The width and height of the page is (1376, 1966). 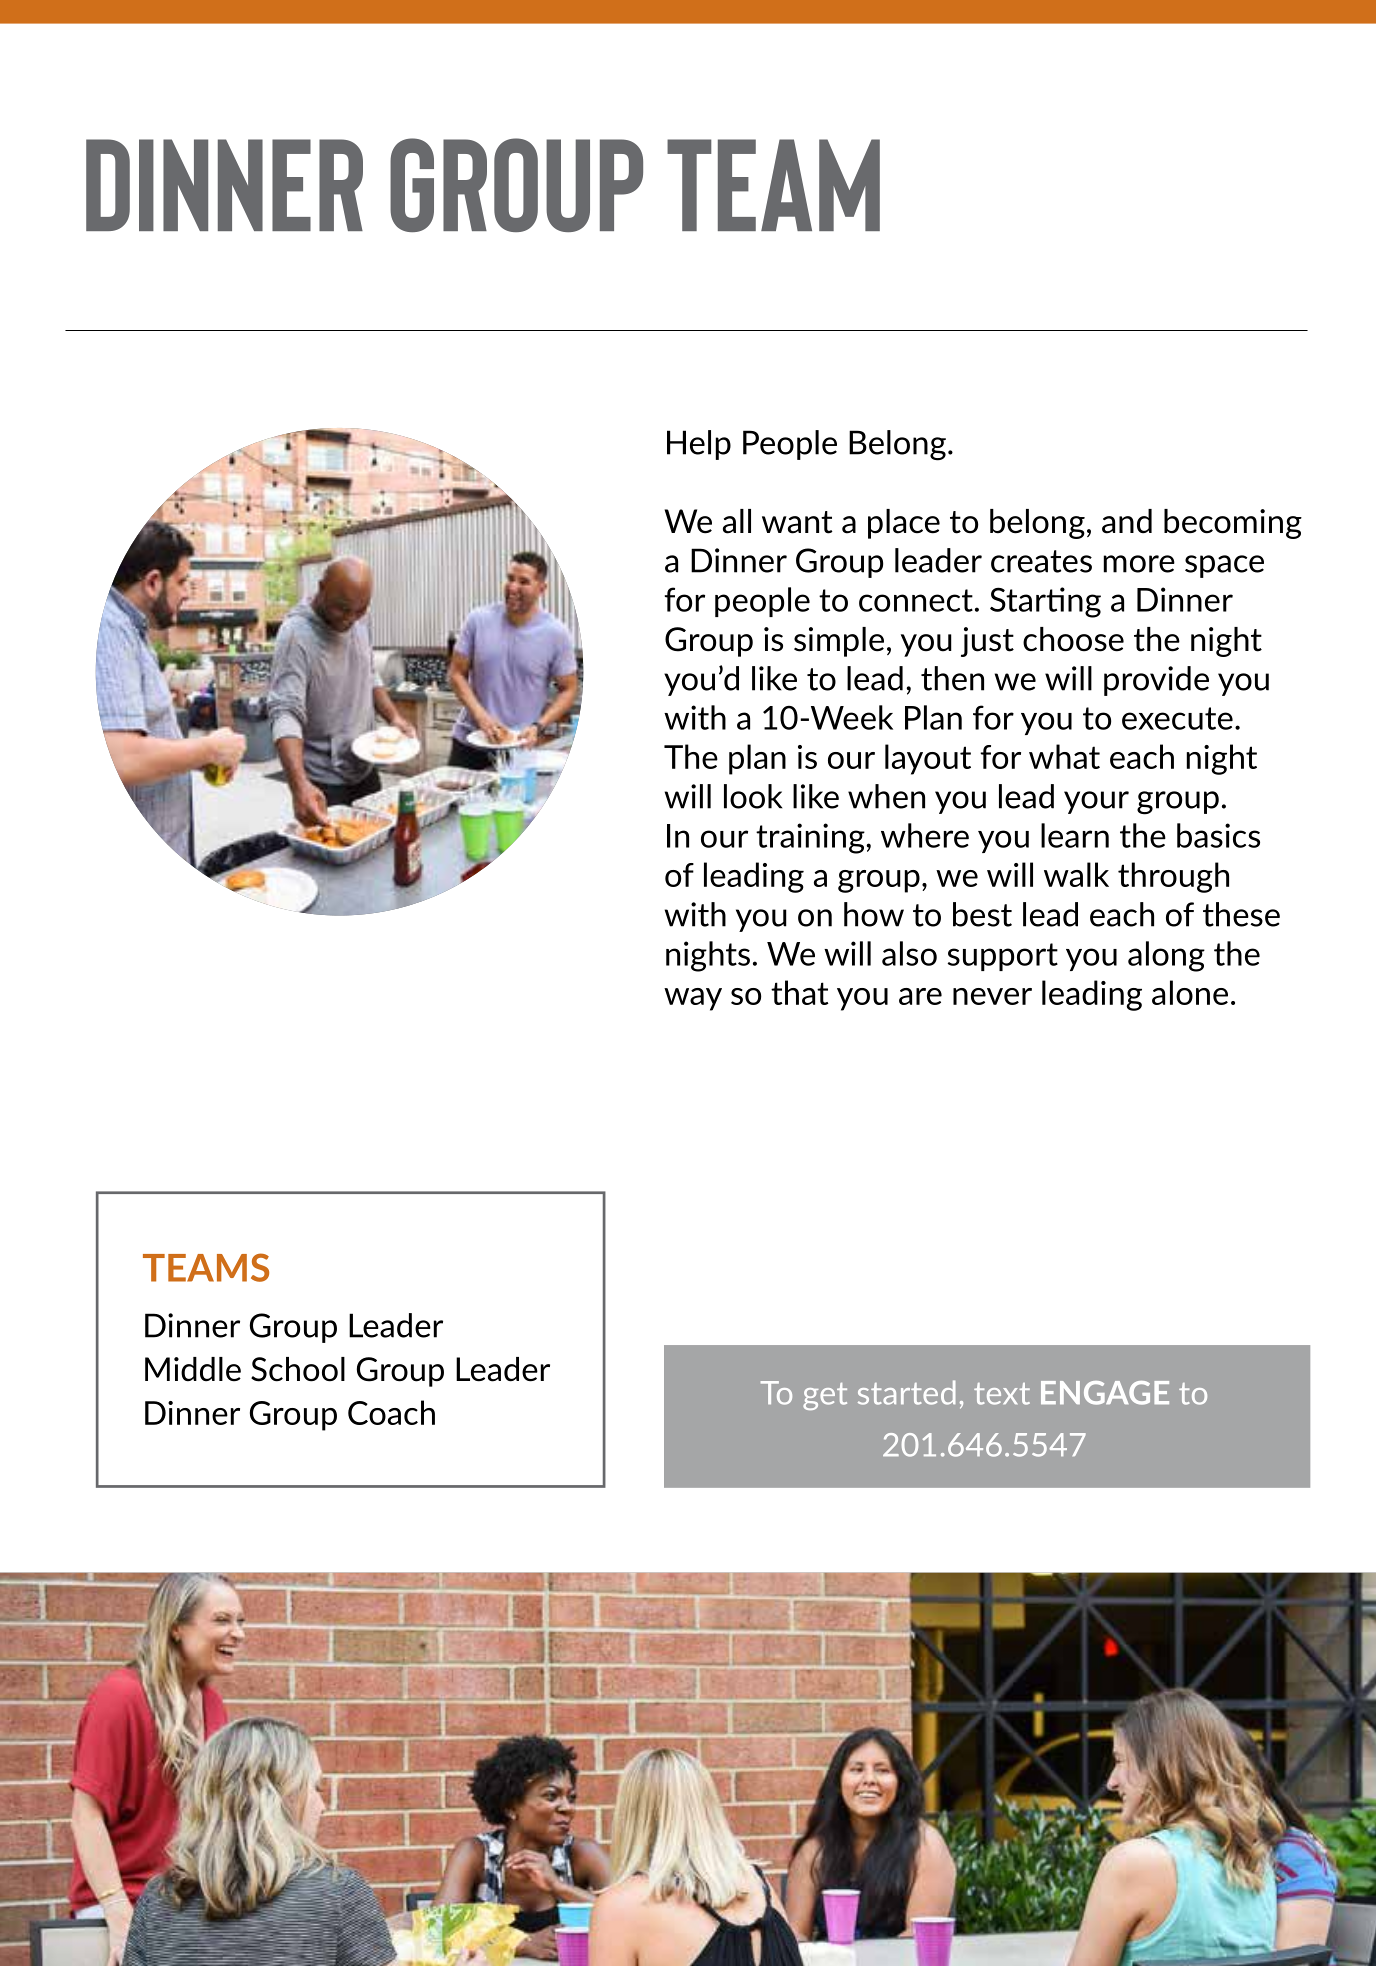 What do you see at coordinates (391, 1412) in the page?
I see `Coach` at bounding box center [391, 1412].
